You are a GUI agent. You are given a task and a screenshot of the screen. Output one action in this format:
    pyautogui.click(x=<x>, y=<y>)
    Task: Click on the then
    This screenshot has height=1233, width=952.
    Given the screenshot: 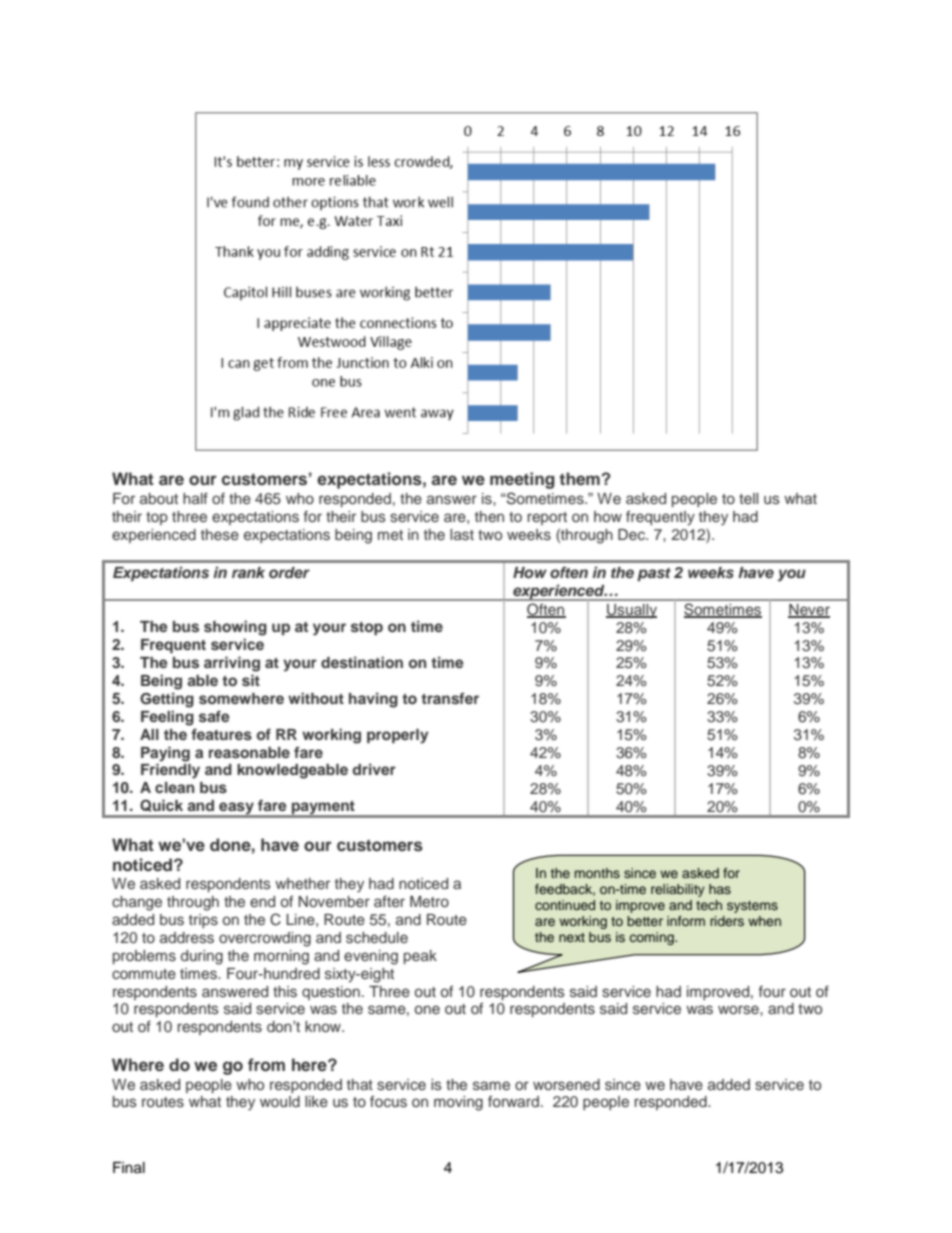 What is the action you would take?
    pyautogui.click(x=489, y=516)
